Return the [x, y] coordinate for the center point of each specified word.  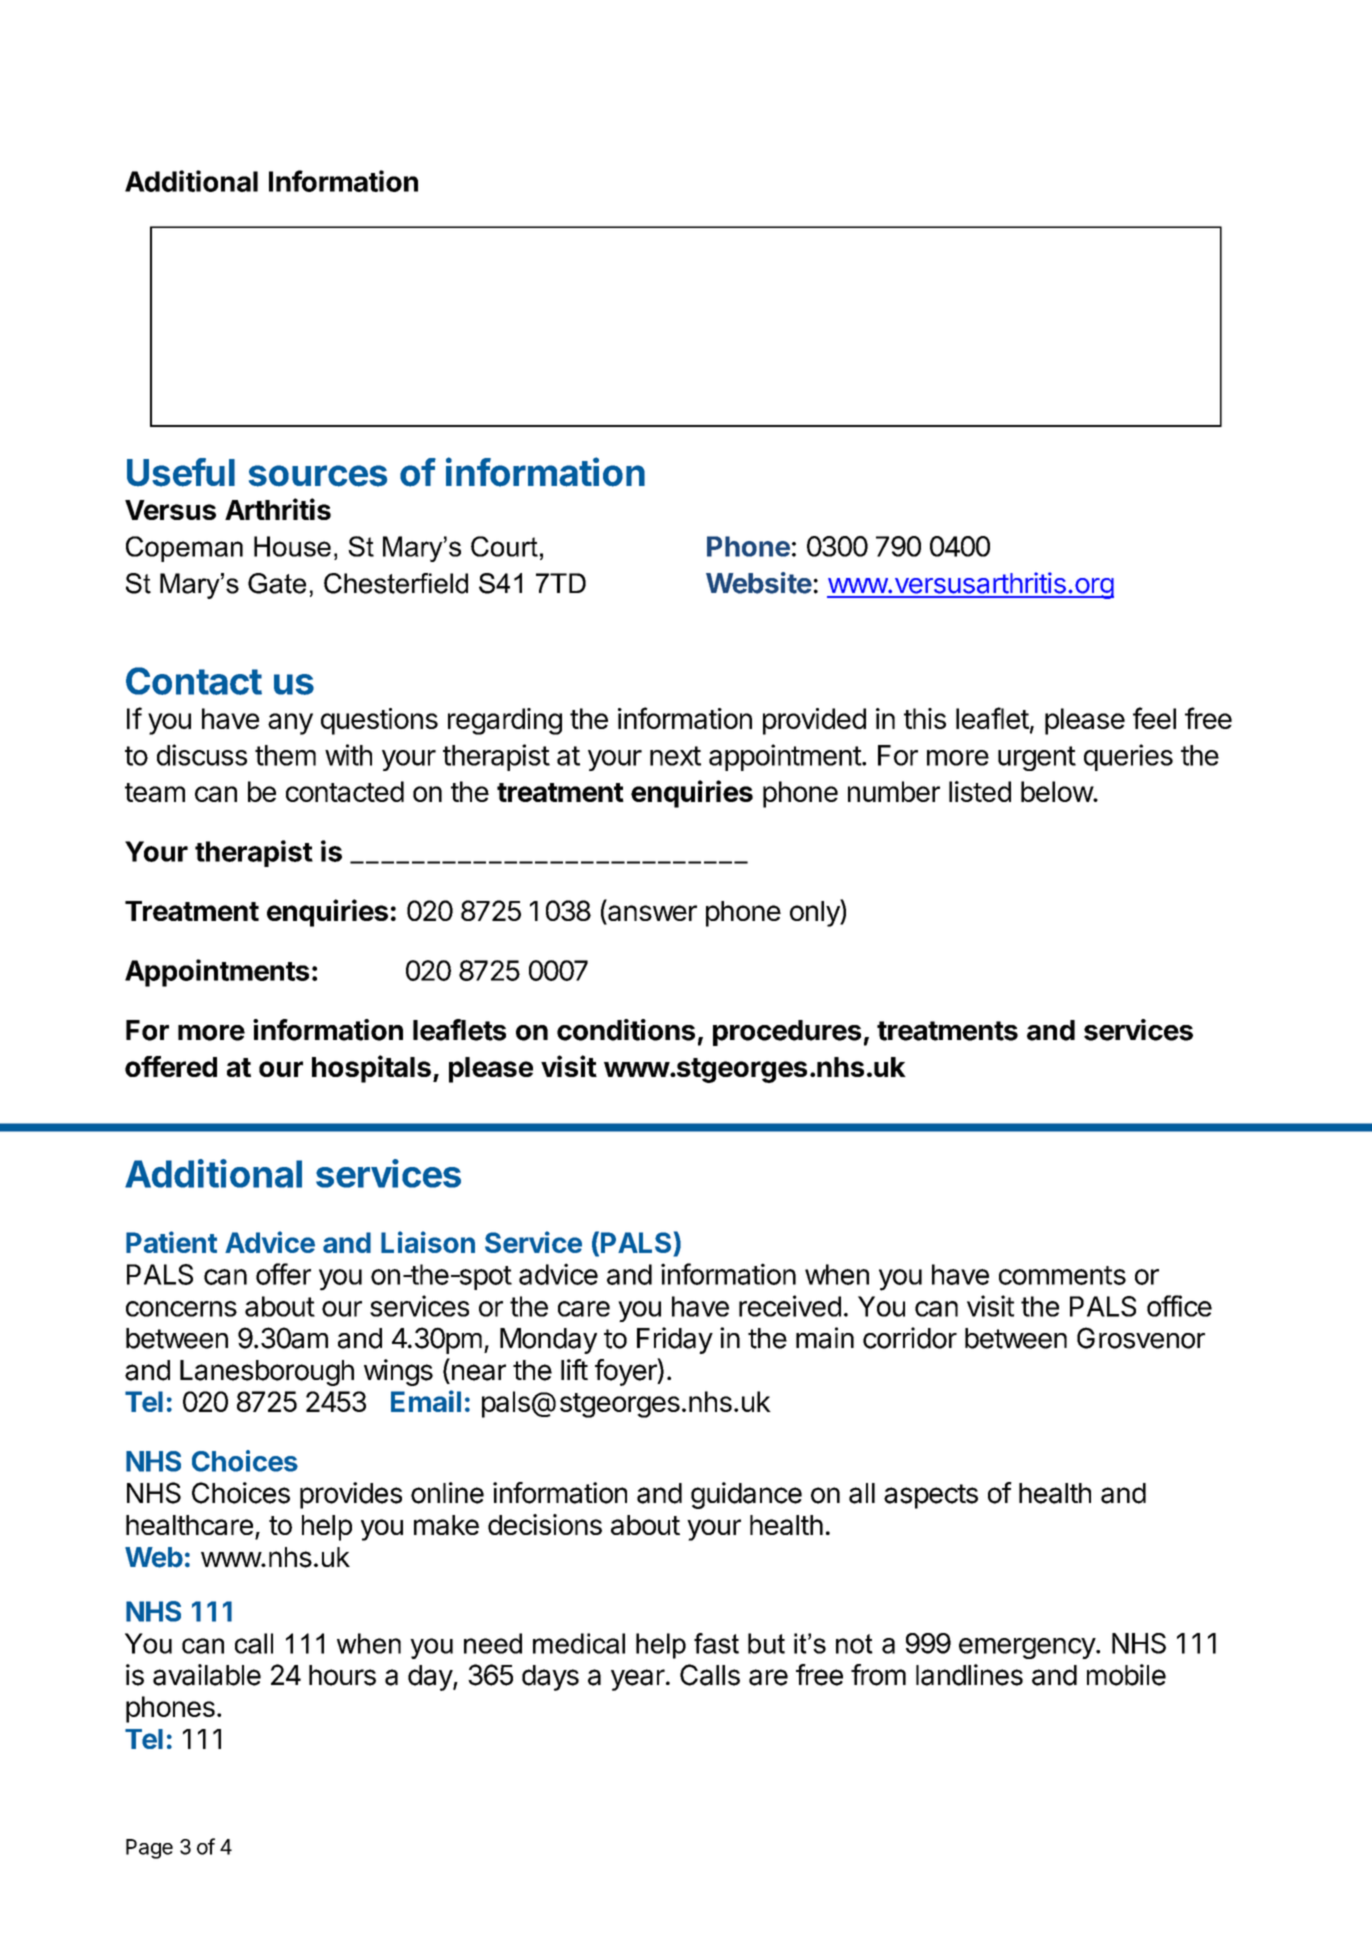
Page [149, 1849]
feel [1154, 718]
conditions [626, 1030]
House [292, 546]
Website [759, 583]
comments [1062, 1275]
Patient [171, 1242]
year [638, 1680]
